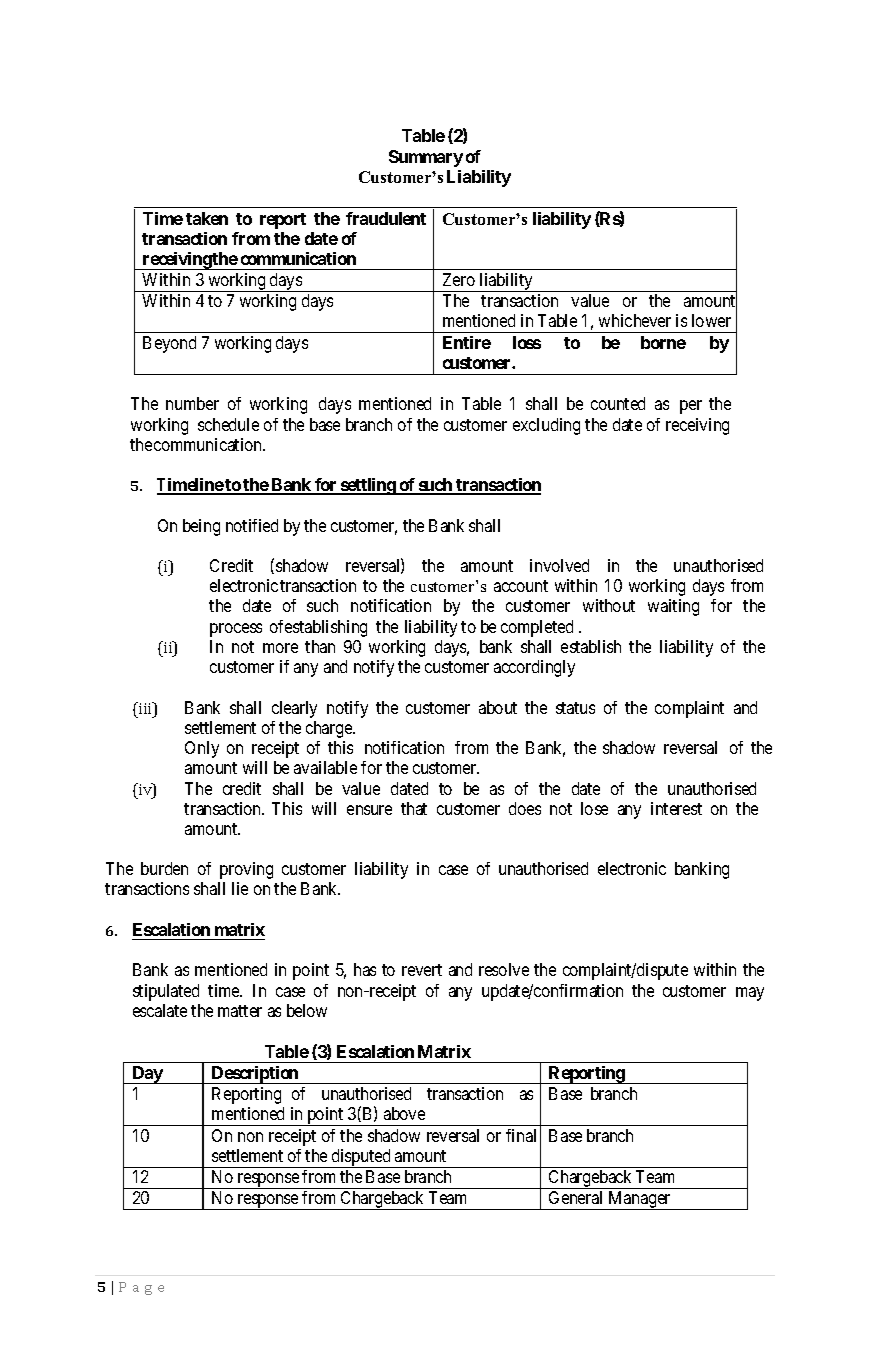 The width and height of the document is (896, 1371). I want to click on taken, so click(207, 218).
